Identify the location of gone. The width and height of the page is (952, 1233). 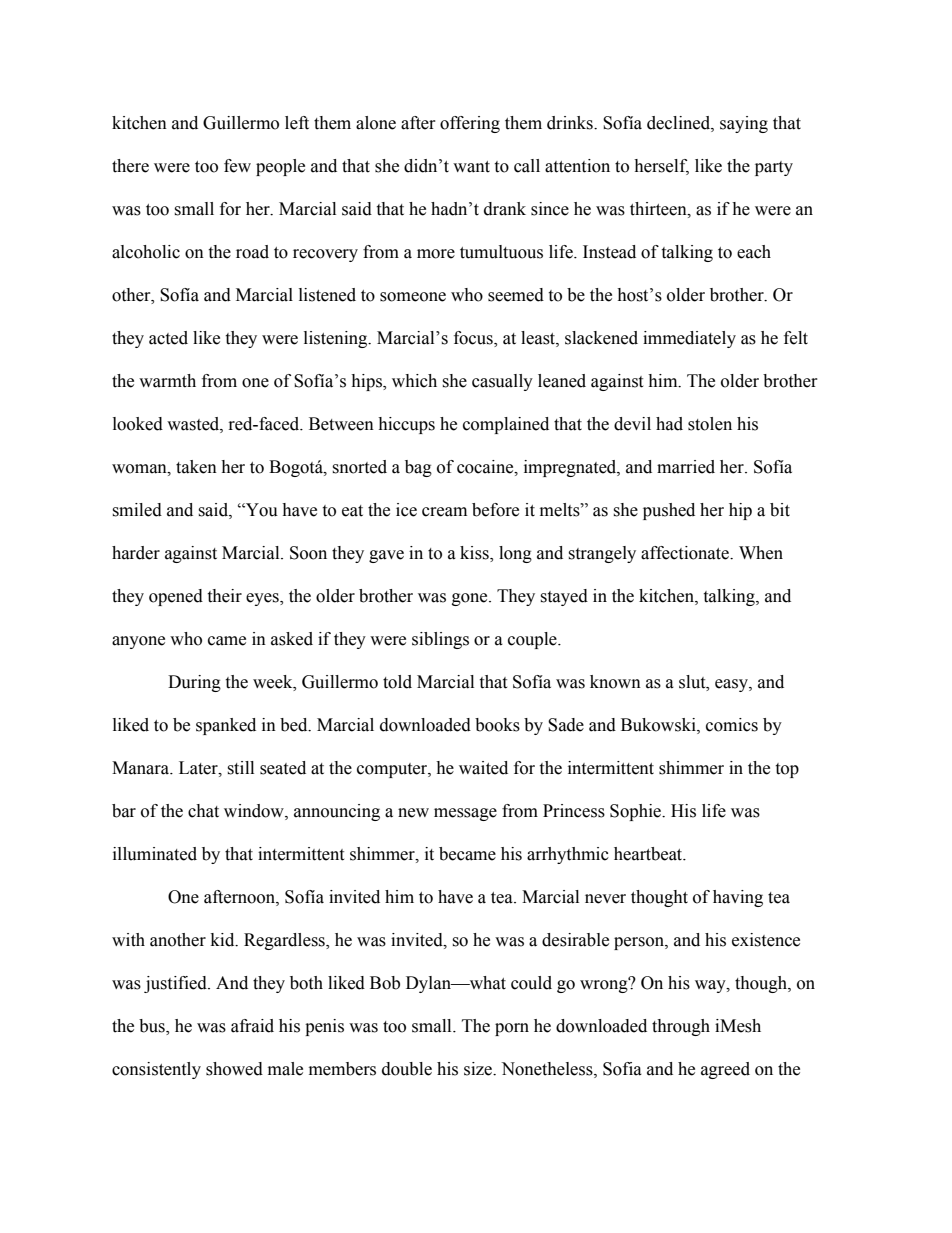
(471, 599).
